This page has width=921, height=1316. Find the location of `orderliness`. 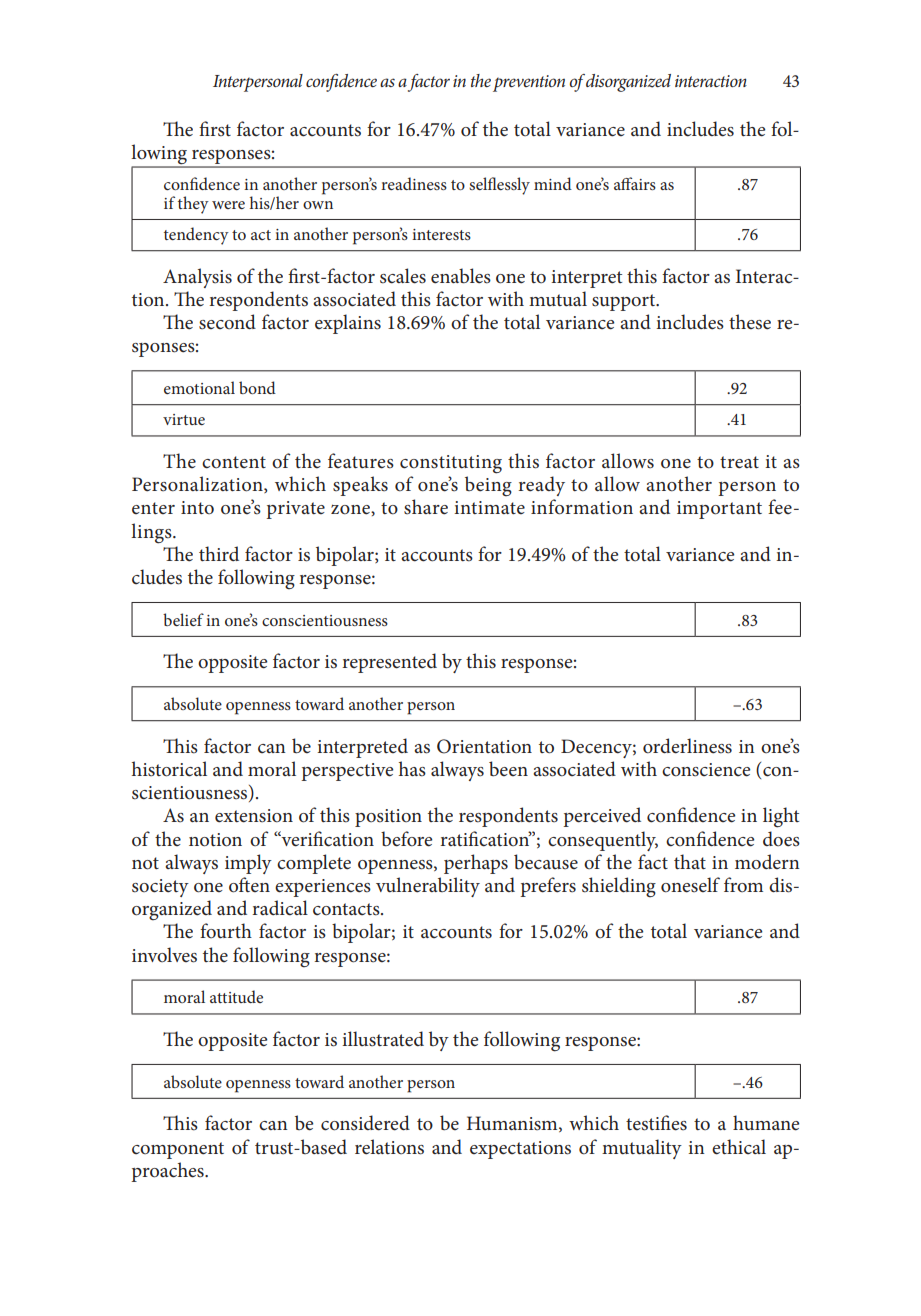

orderliness is located at coordinates (687, 746).
